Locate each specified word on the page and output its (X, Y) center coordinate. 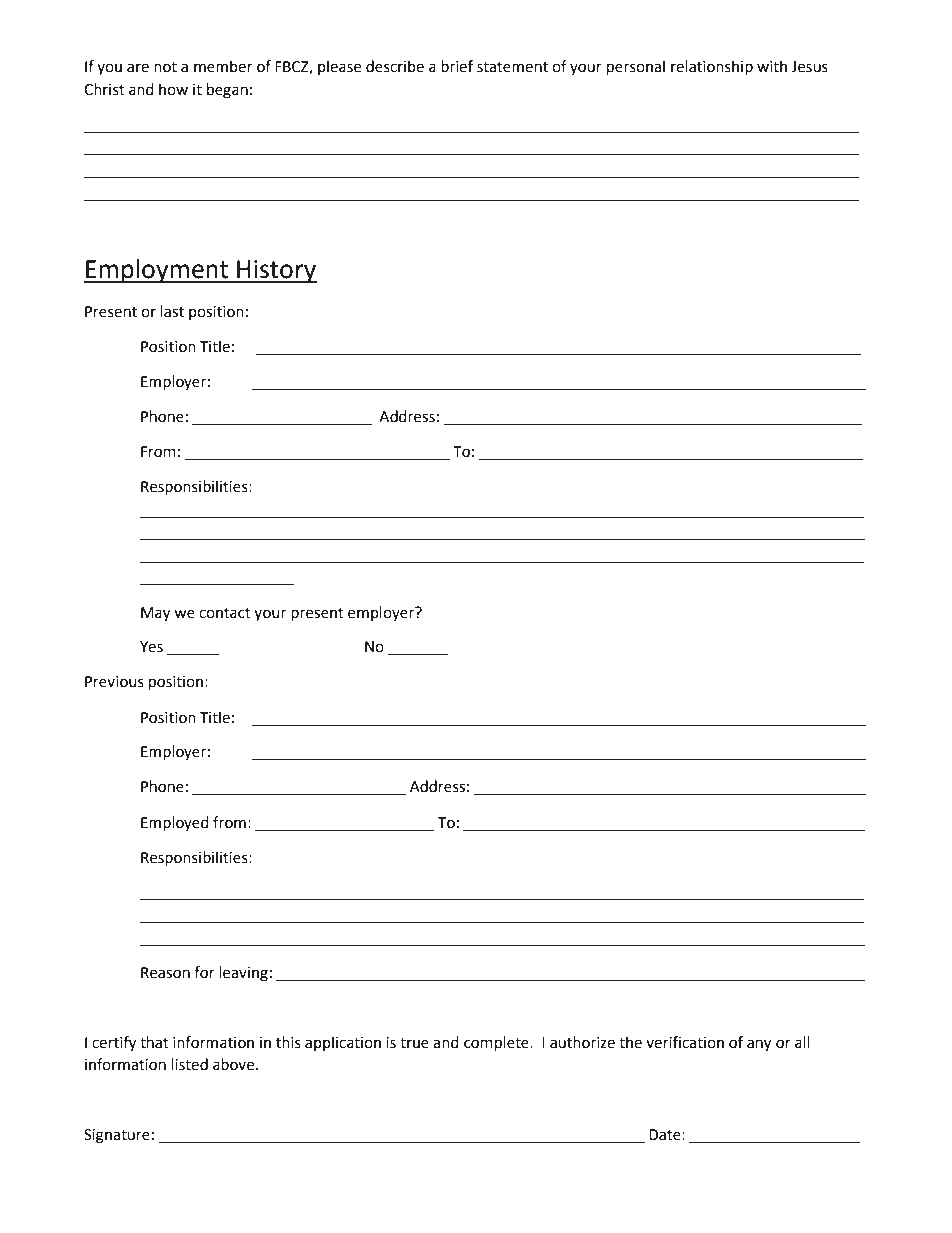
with (772, 66)
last (172, 311)
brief (457, 66)
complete (497, 1044)
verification (685, 1042)
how (173, 89)
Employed (175, 824)
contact (225, 613)
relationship (712, 68)
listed (189, 1064)
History (276, 272)
